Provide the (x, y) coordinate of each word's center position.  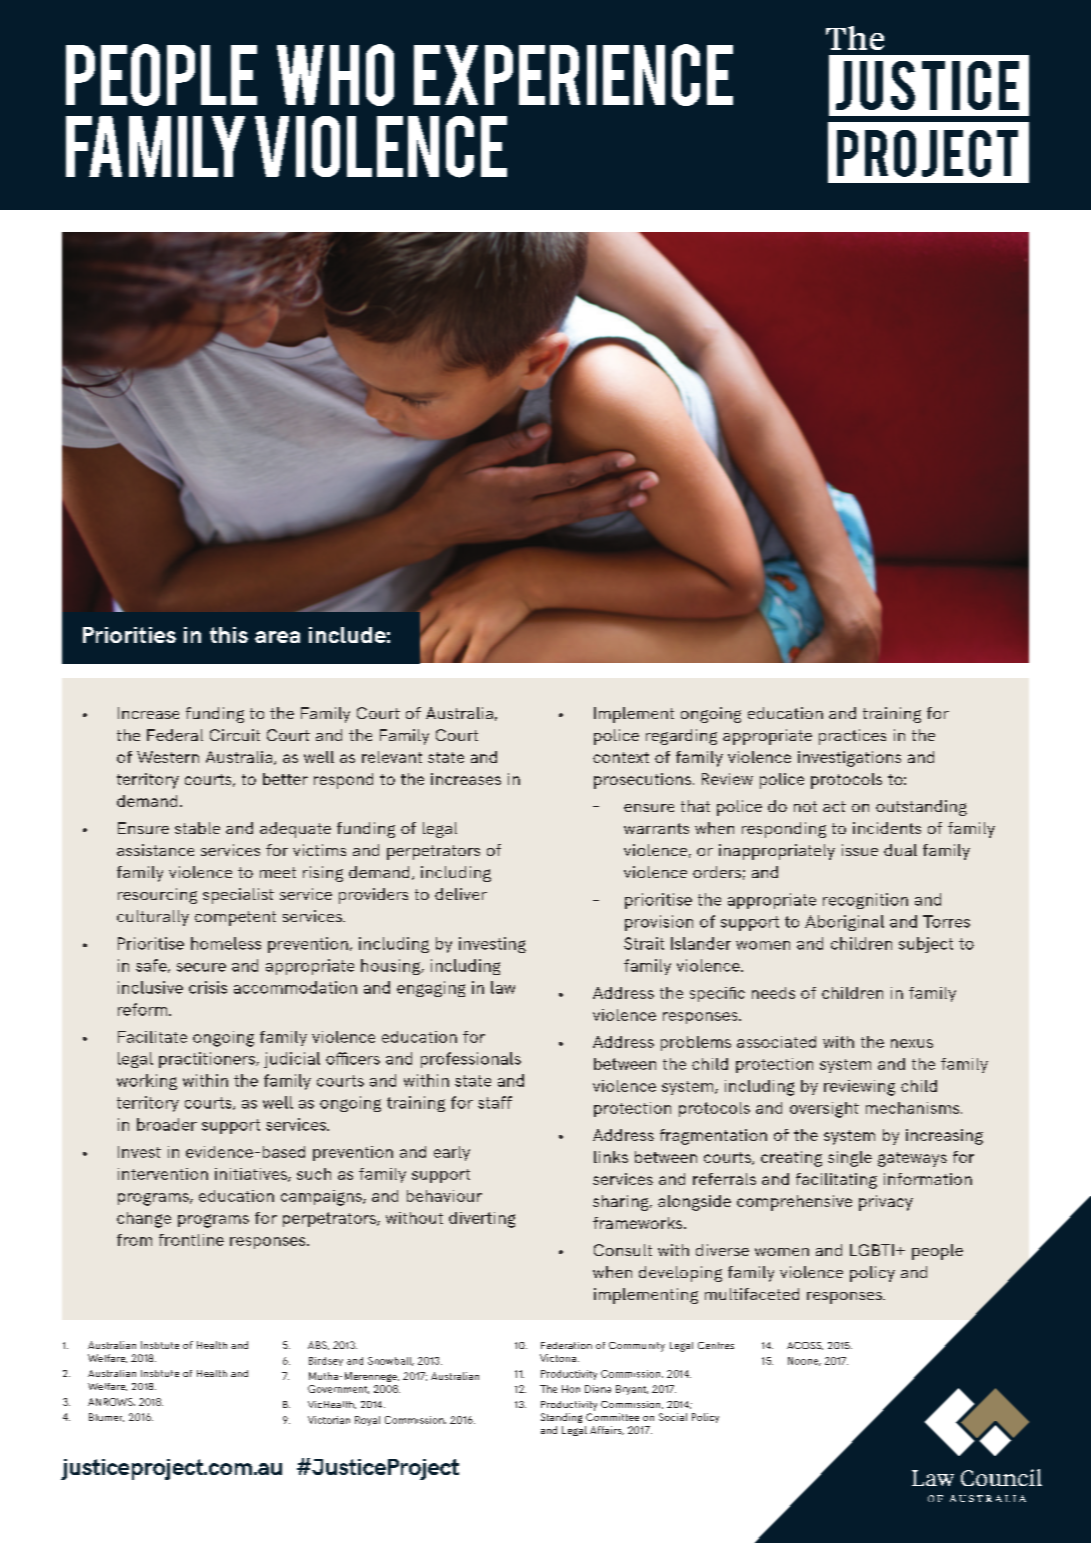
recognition (865, 901)
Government (338, 1389)
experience (573, 75)
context (621, 757)
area (277, 637)
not (805, 806)
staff (495, 1102)
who (335, 75)
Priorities (129, 635)
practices (852, 737)
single (850, 1159)
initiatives (252, 1175)
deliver (461, 894)
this (229, 635)
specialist (238, 896)
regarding (681, 737)
